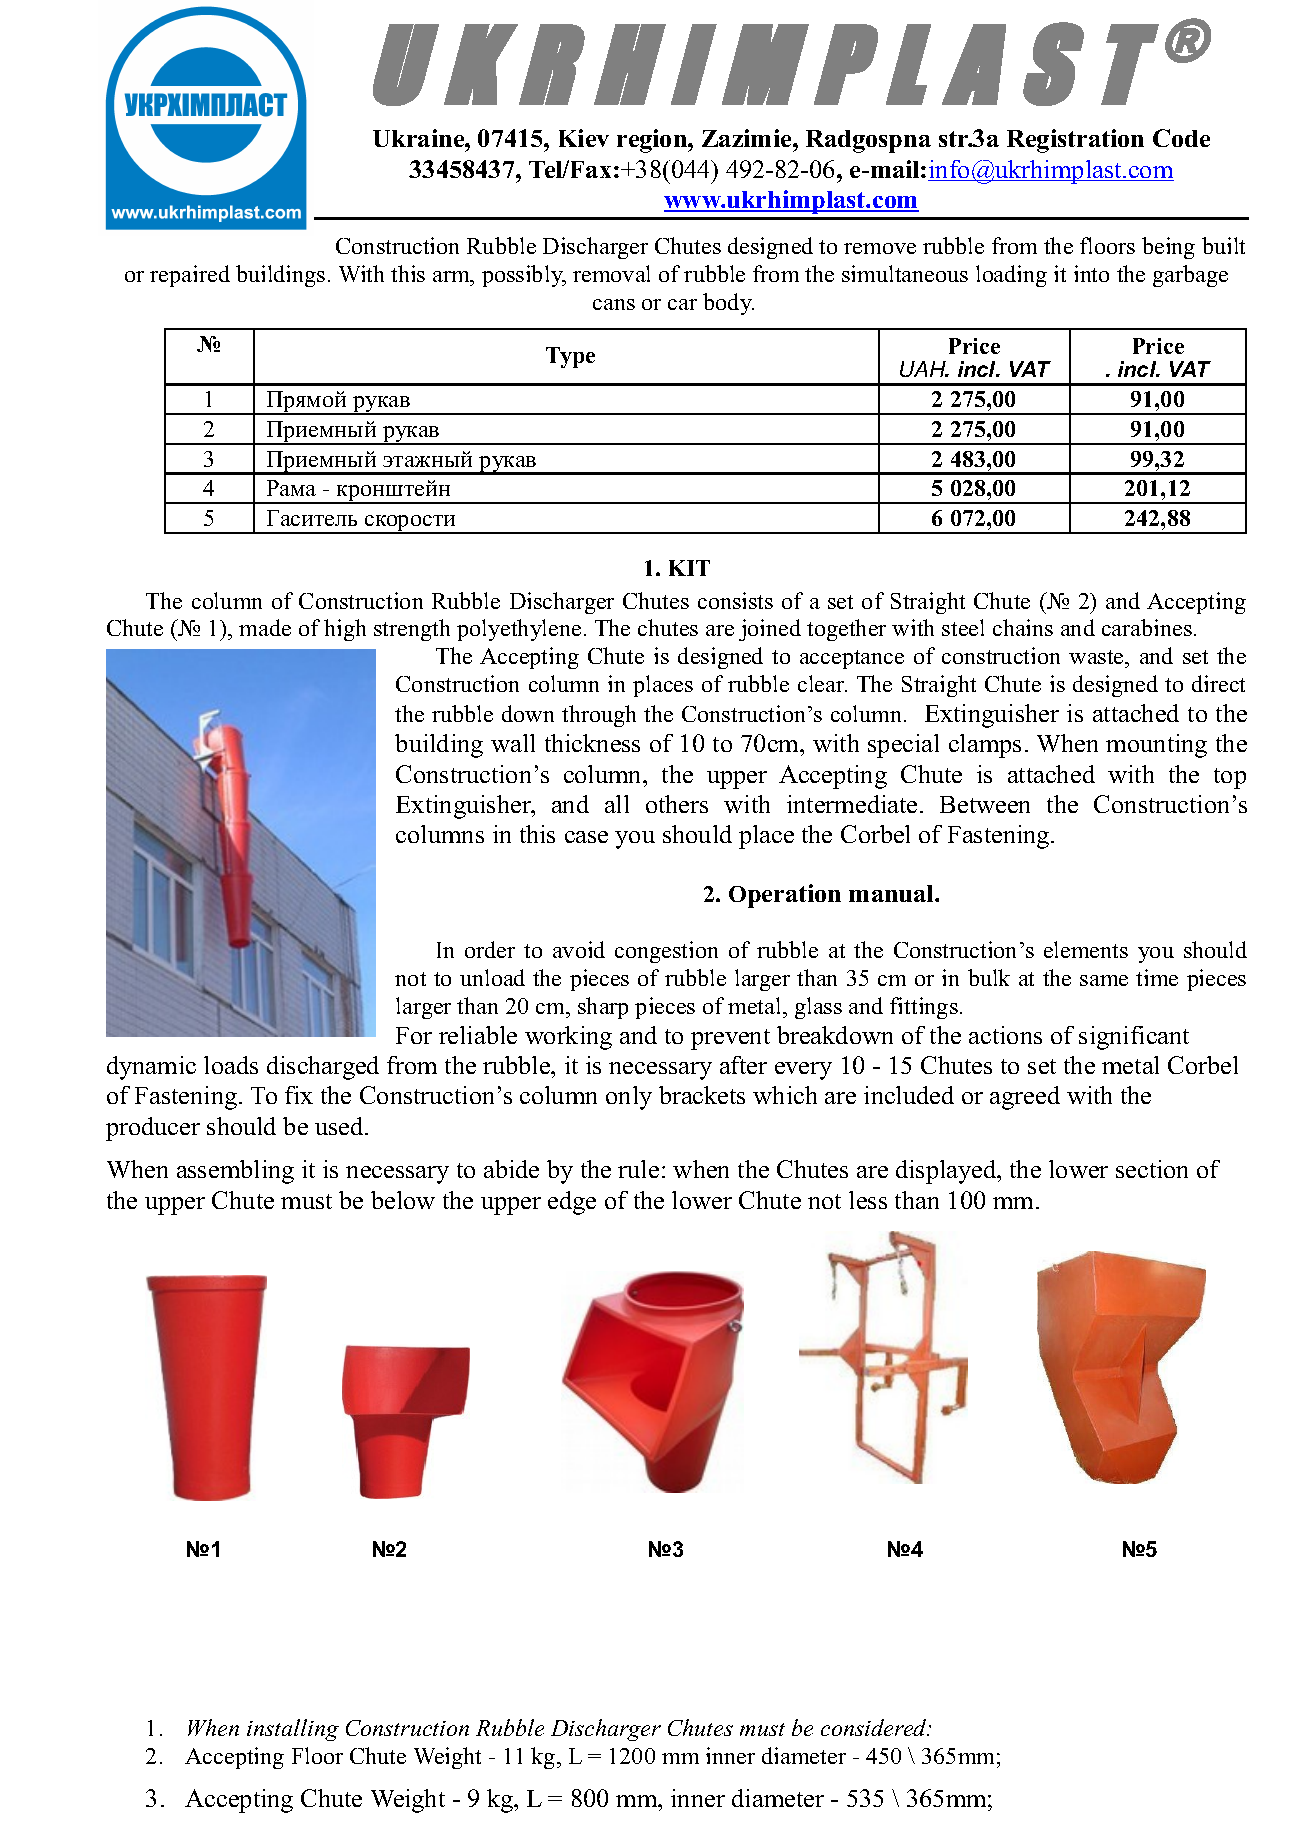  I want to click on chains, so click(1023, 627).
